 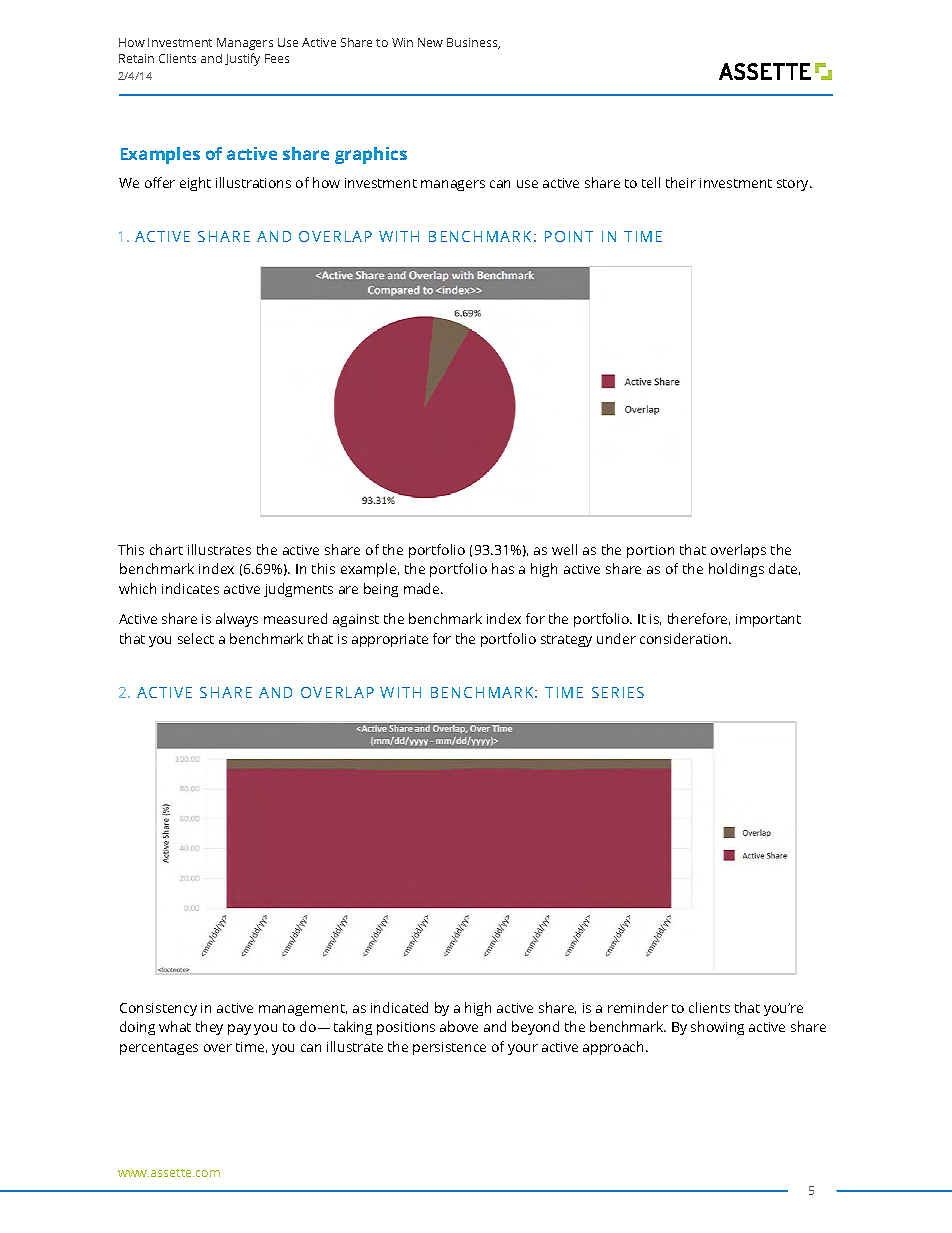 What do you see at coordinates (681, 182) in the screenshot?
I see `their` at bounding box center [681, 182].
